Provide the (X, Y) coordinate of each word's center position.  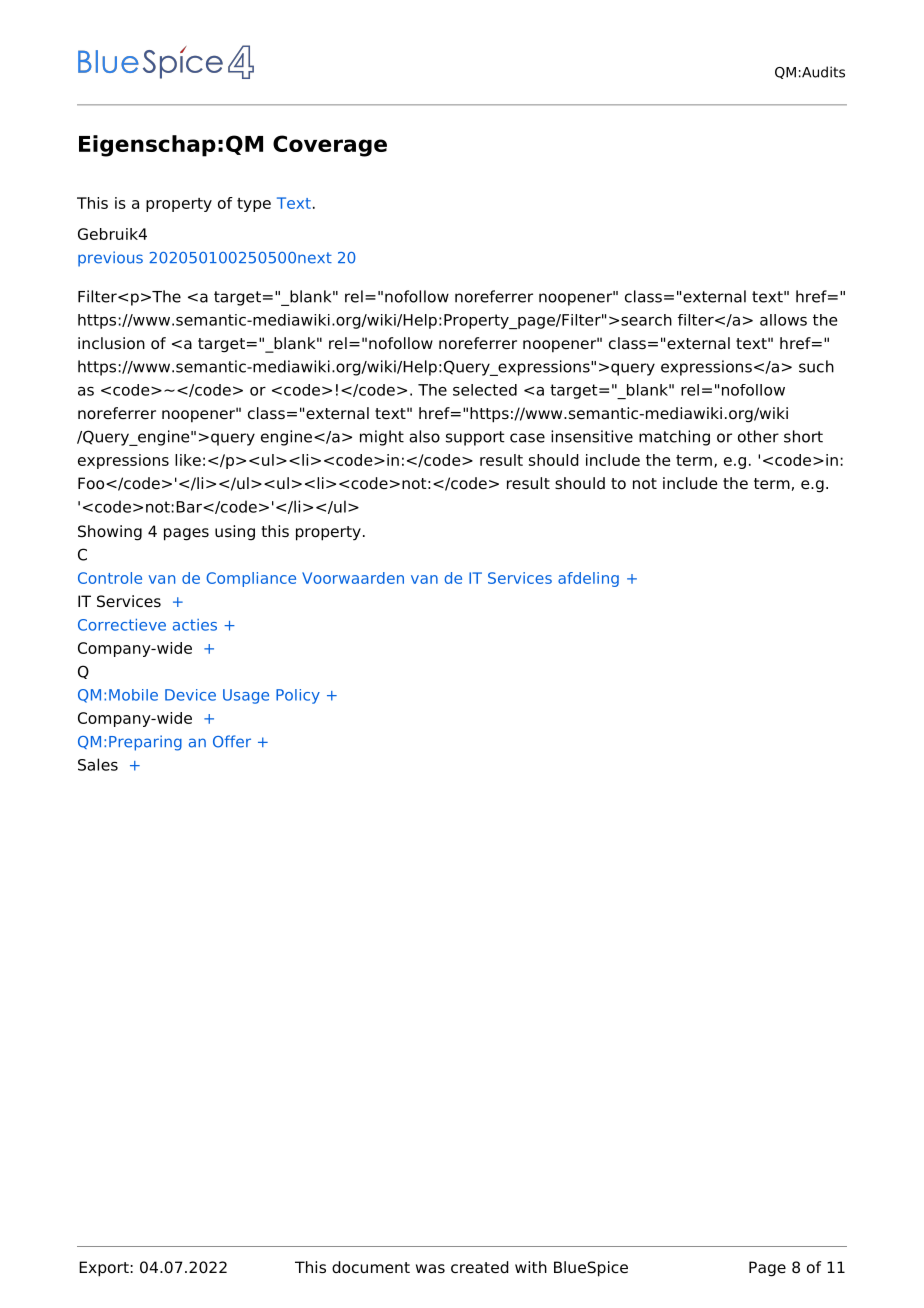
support (475, 438)
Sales (98, 764)
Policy (298, 696)
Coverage (330, 146)
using (235, 533)
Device (190, 695)
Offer (232, 741)
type (254, 205)
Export (104, 1269)
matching (674, 438)
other (758, 436)
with (531, 1267)
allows (783, 320)
